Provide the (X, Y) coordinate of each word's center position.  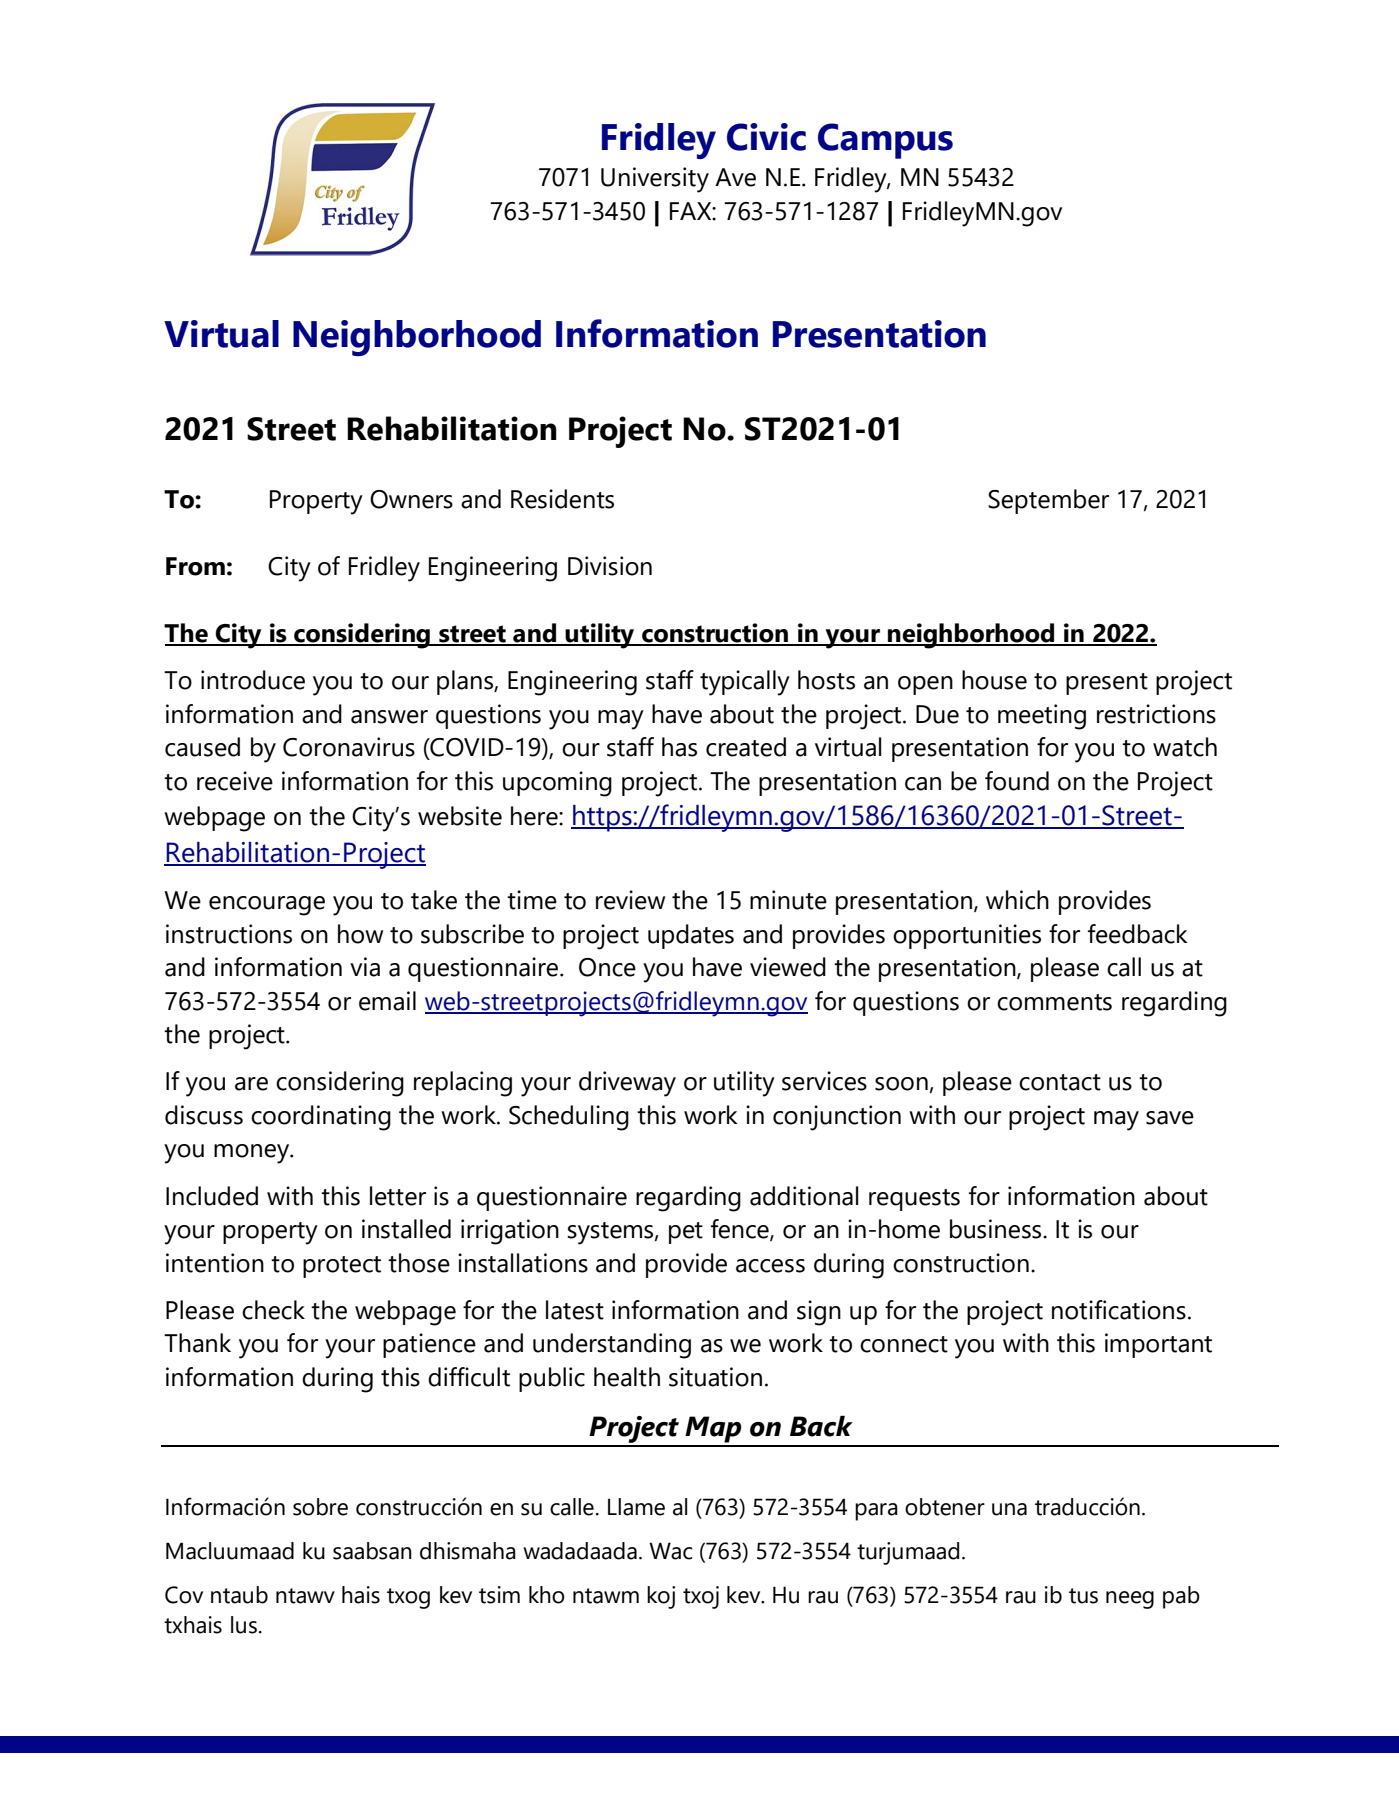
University (655, 180)
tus (1083, 1596)
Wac (671, 1551)
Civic (766, 137)
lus (244, 1625)
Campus (885, 141)
